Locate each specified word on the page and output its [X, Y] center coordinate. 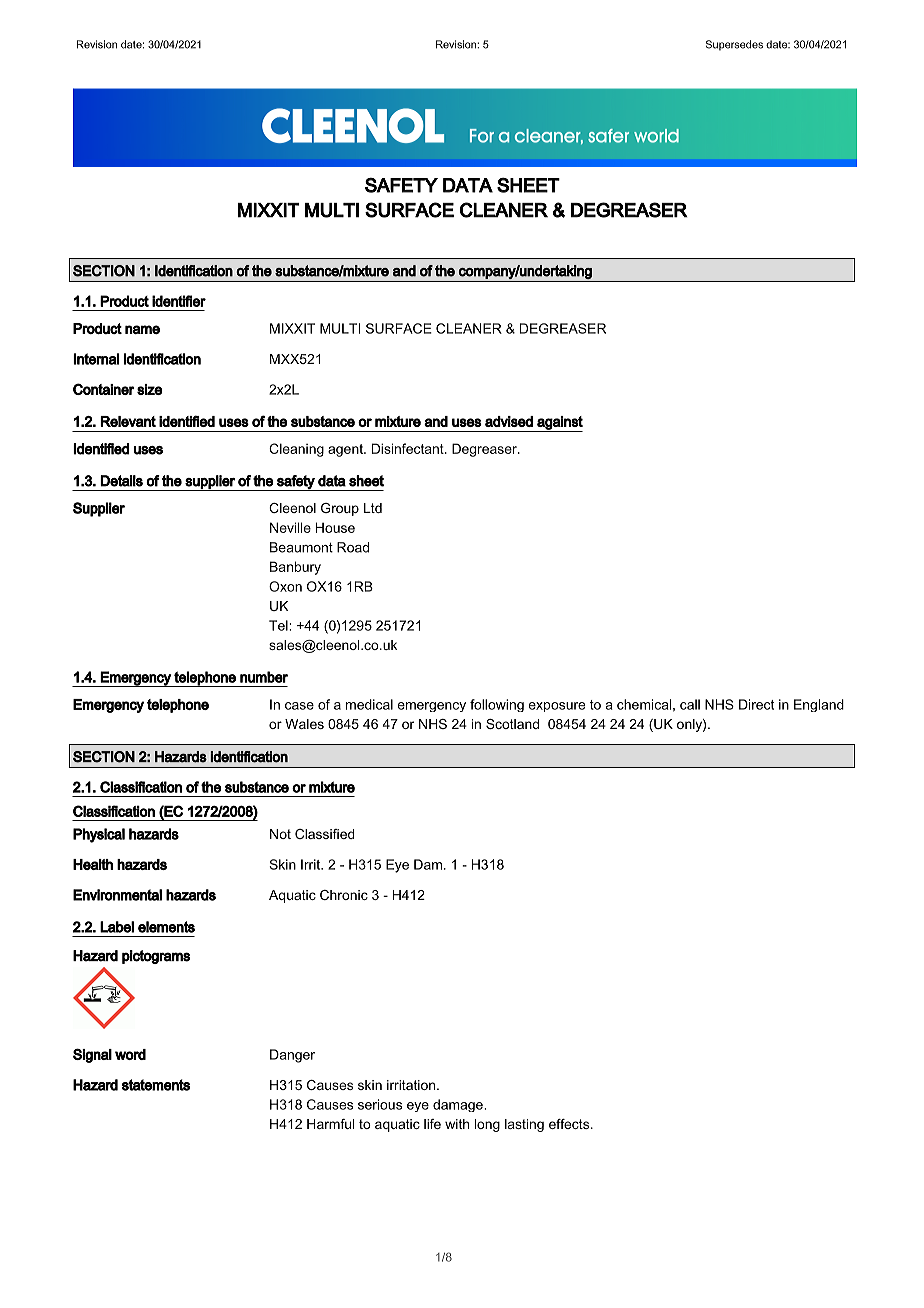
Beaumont [301, 547]
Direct [756, 704]
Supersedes [734, 45]
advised [509, 421]
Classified [324, 834]
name [142, 329]
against [559, 424]
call [690, 704]
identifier [179, 301]
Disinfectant [409, 448]
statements [156, 1085]
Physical [99, 835]
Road [353, 547]
